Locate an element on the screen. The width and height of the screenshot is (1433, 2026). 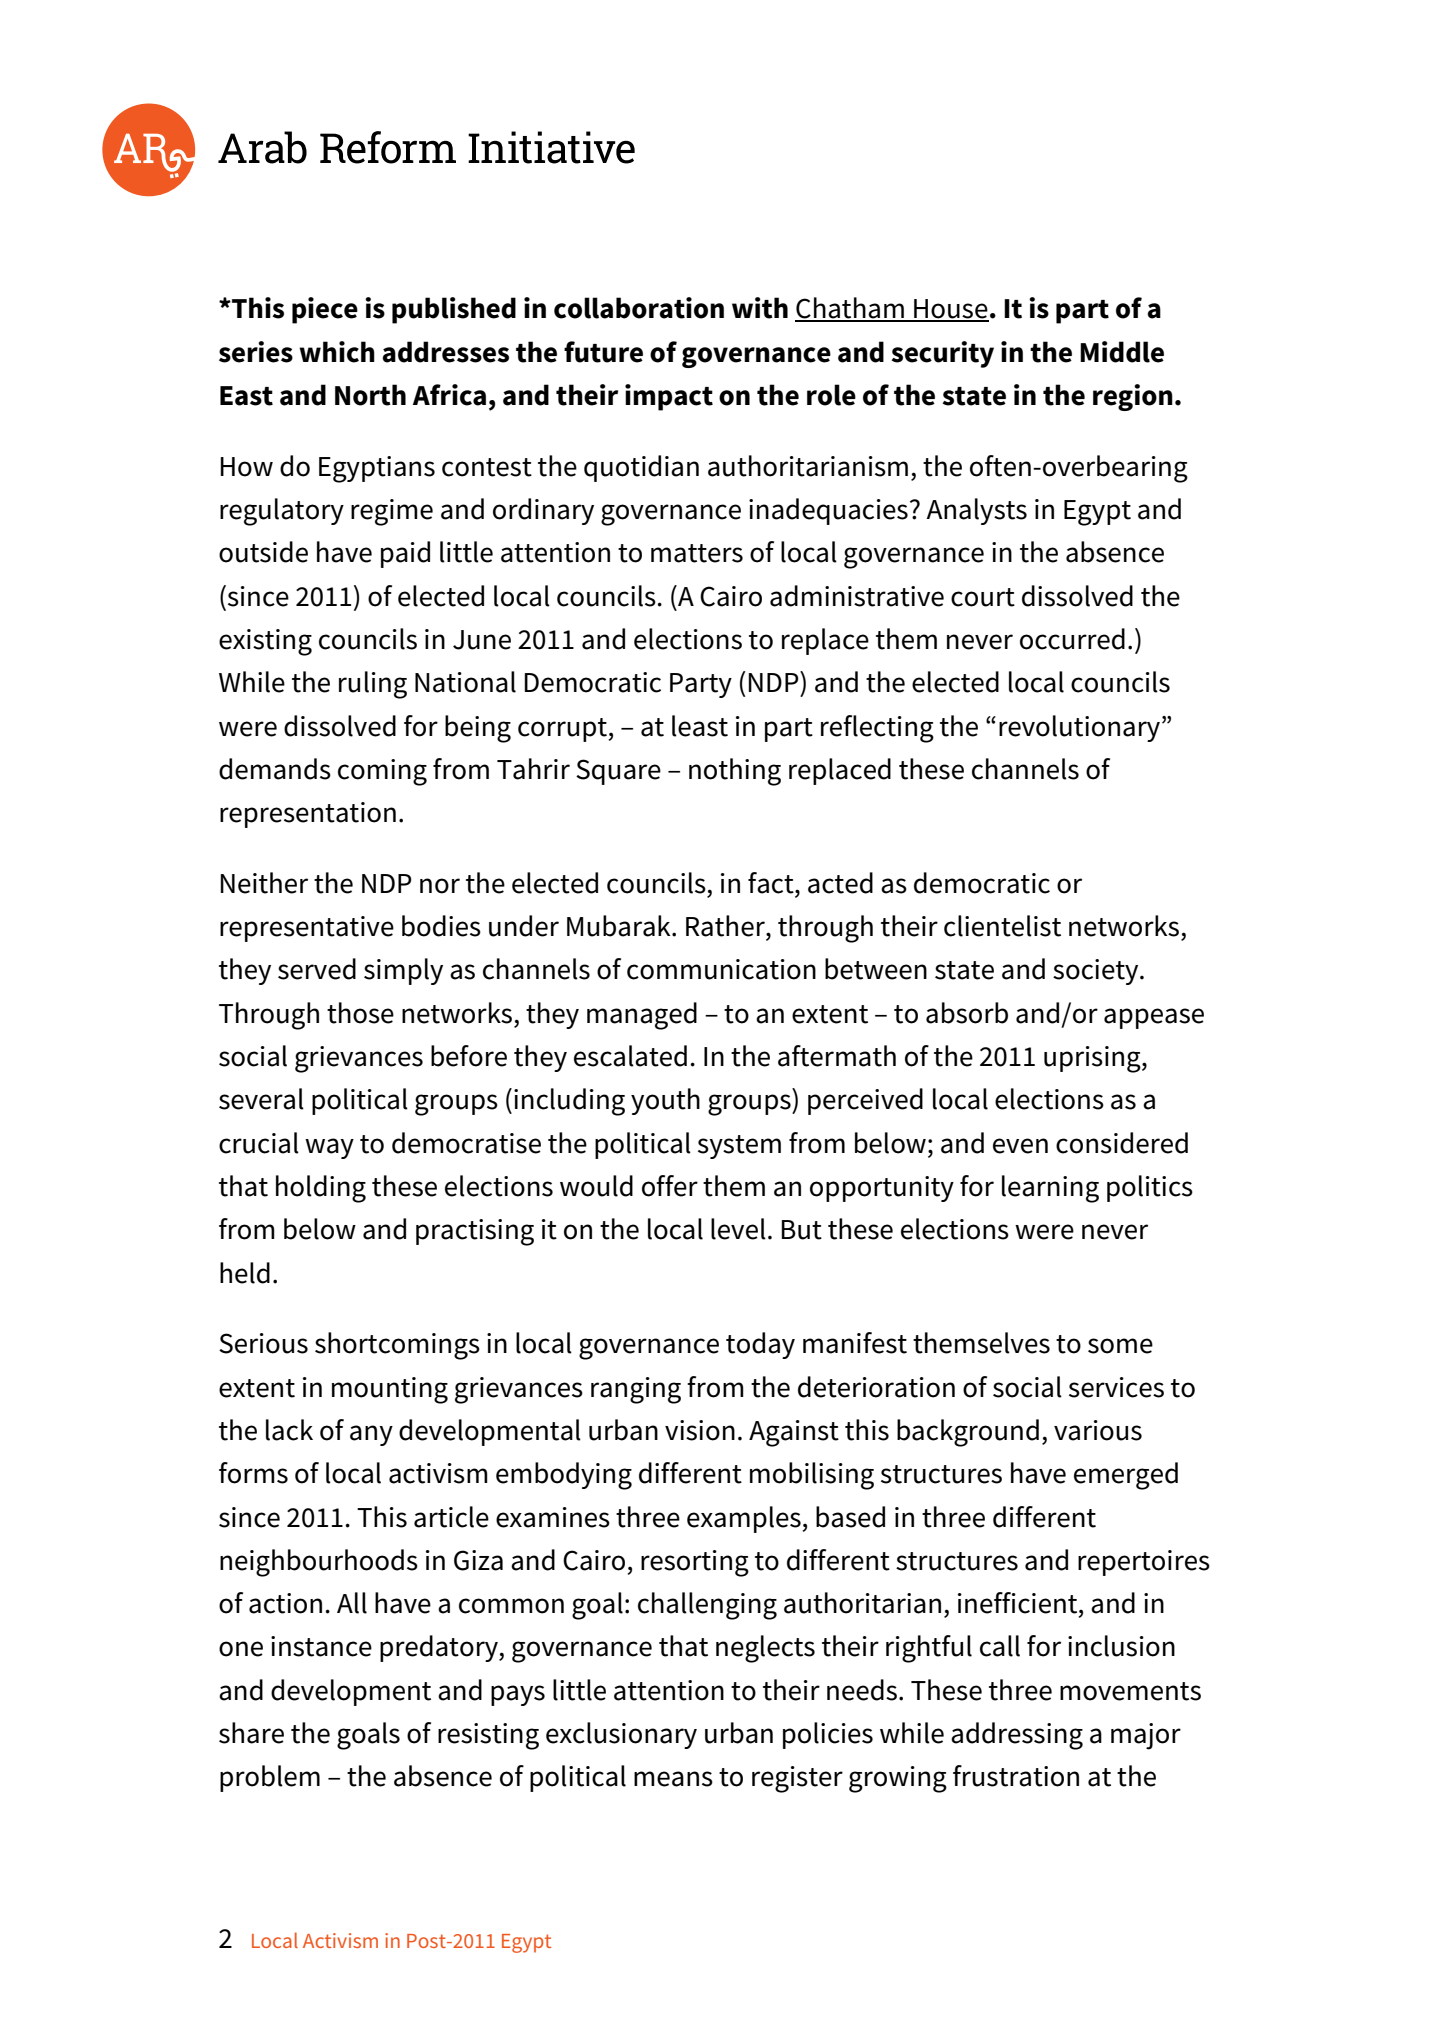
addressing is located at coordinates (1017, 1736).
